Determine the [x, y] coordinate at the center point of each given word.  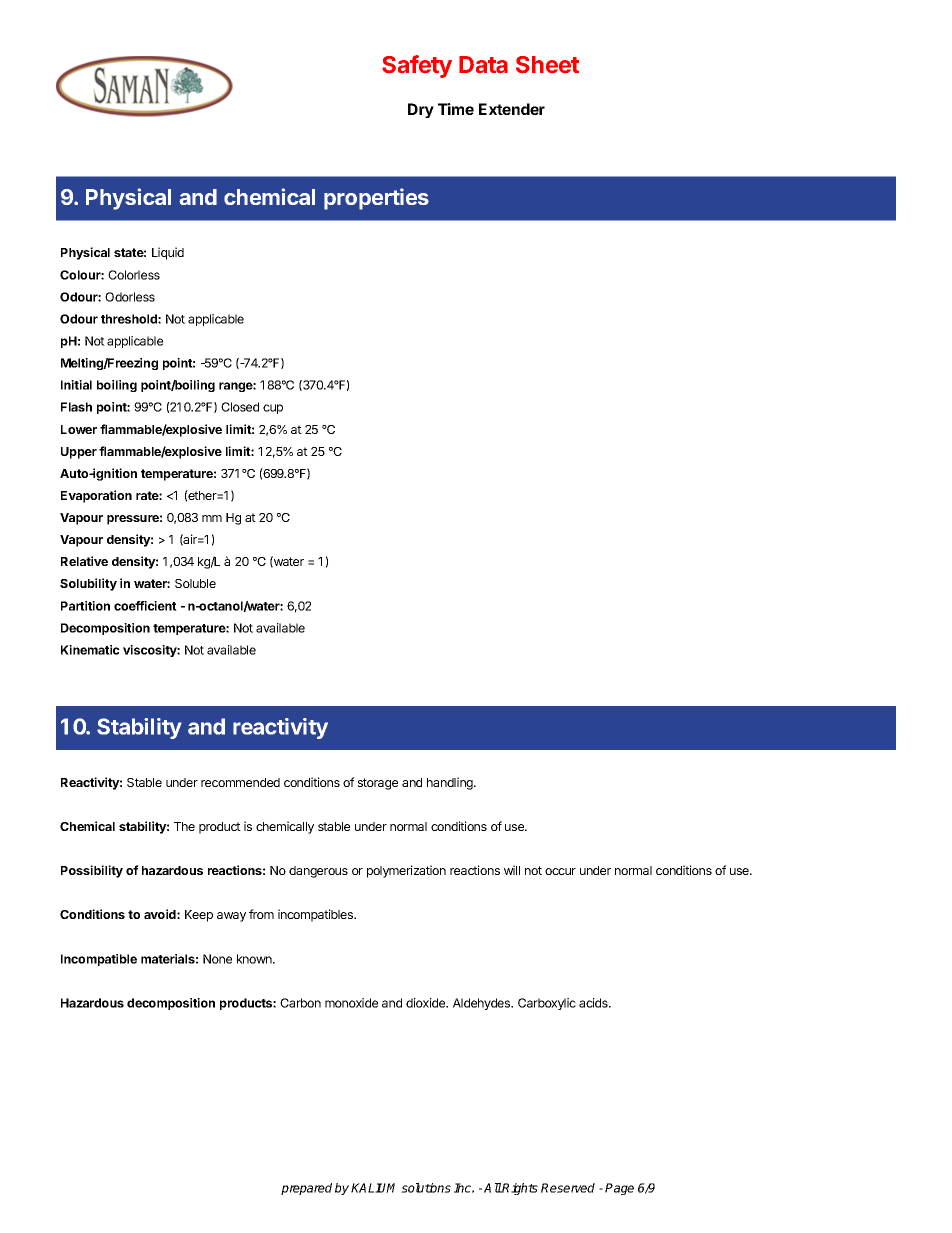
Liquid [168, 253]
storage [378, 784]
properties [376, 199]
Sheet [547, 65]
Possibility [92, 871]
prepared [306, 1189]
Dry [421, 110]
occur [560, 871]
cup [273, 409]
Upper [79, 453]
